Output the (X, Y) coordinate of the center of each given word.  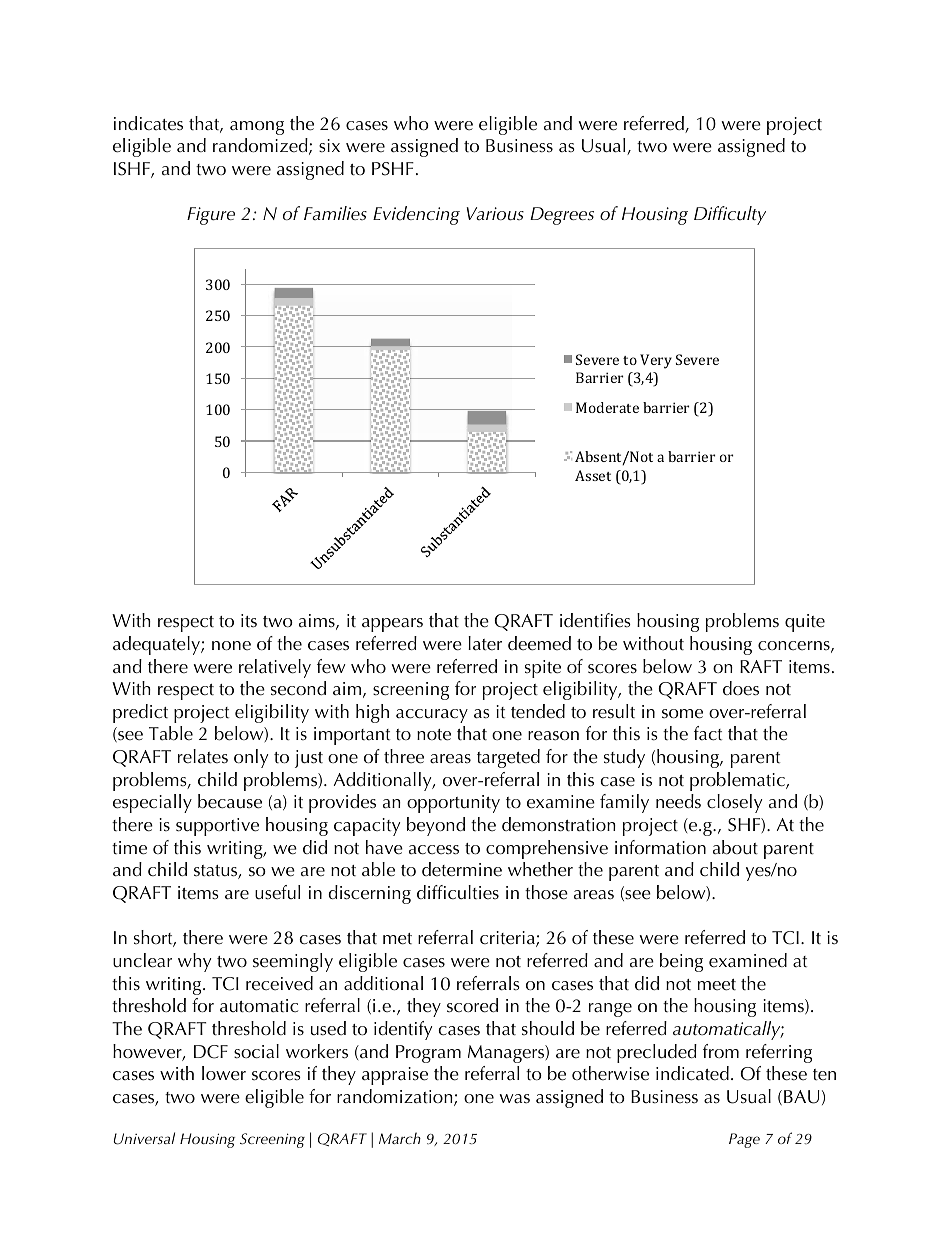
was (515, 1099)
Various (495, 214)
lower (224, 1073)
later (485, 643)
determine (462, 869)
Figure (211, 216)
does (741, 688)
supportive (217, 827)
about (735, 847)
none (231, 646)
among (257, 128)
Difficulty (730, 215)
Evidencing (416, 215)
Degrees (562, 216)
